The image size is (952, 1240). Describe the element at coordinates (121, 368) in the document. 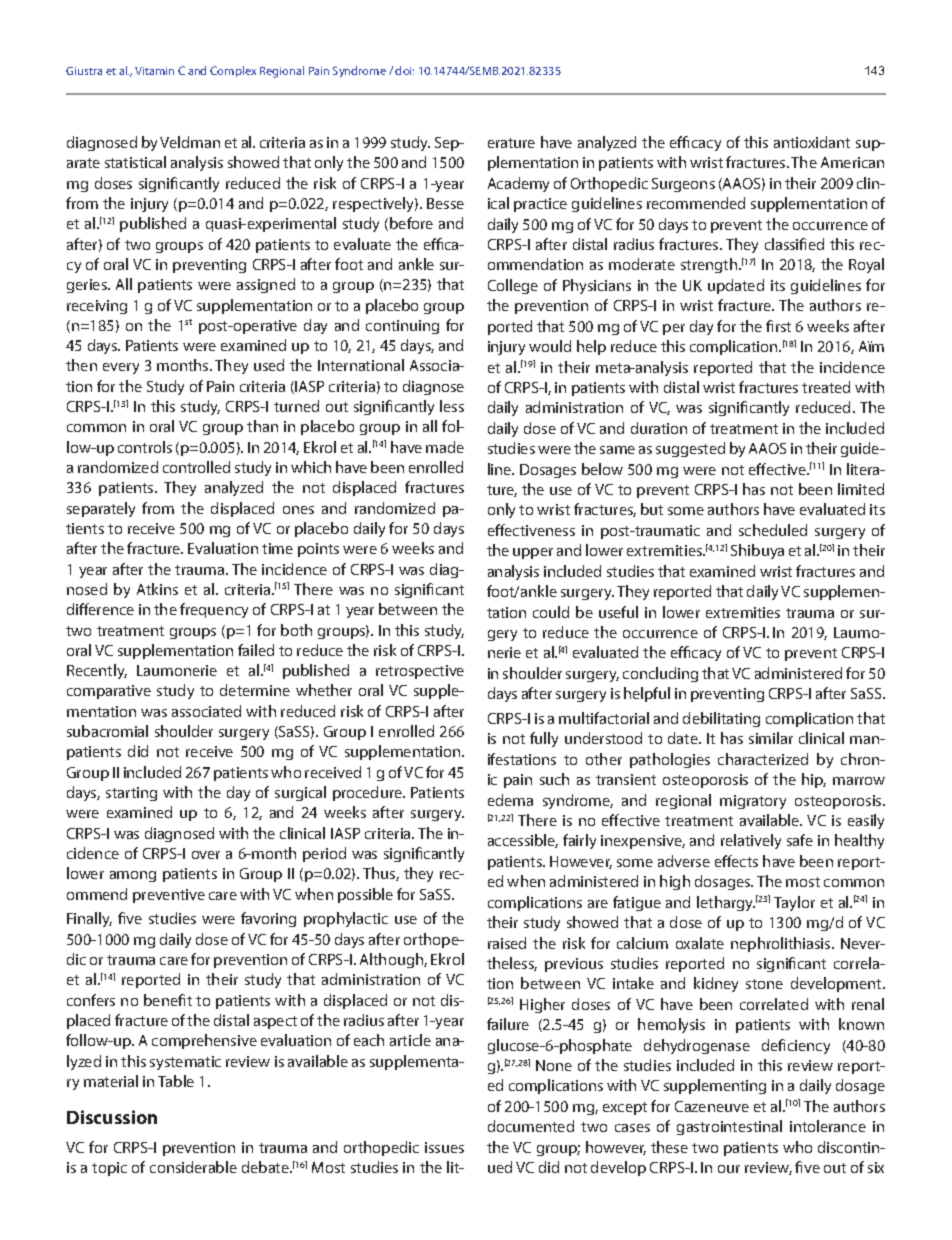

I see `every` at that location.
